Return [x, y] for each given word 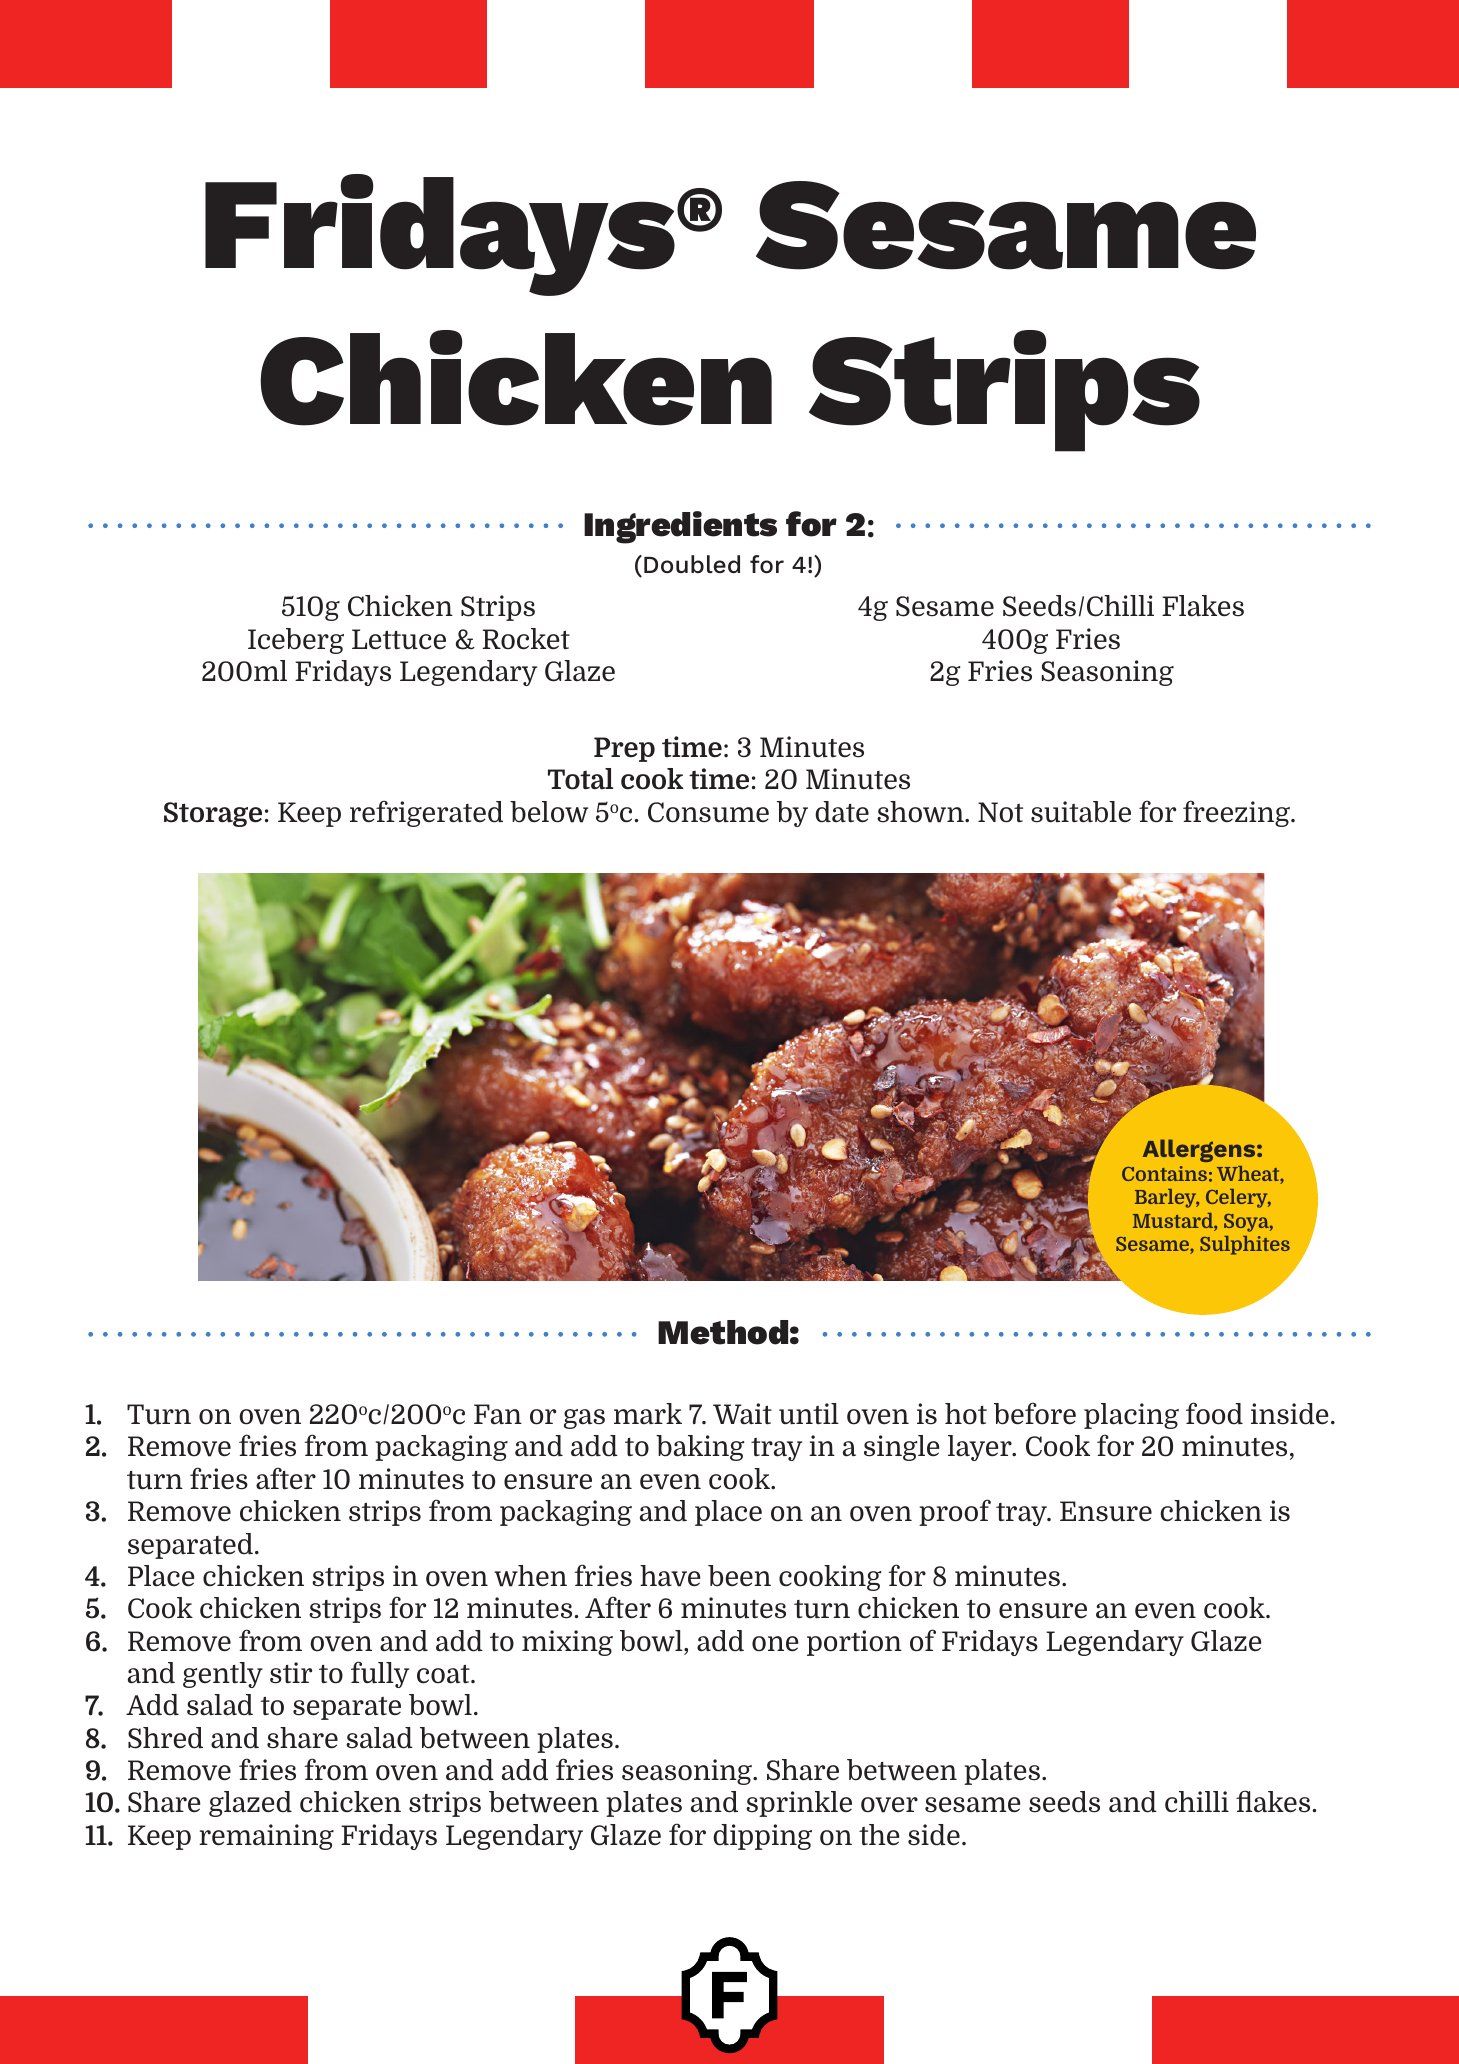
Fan [498, 1414]
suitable [1081, 812]
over [889, 1805]
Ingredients [680, 527]
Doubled [692, 564]
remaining [266, 1837]
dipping [762, 1837]
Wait [742, 1414]
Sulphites [1245, 1245]
